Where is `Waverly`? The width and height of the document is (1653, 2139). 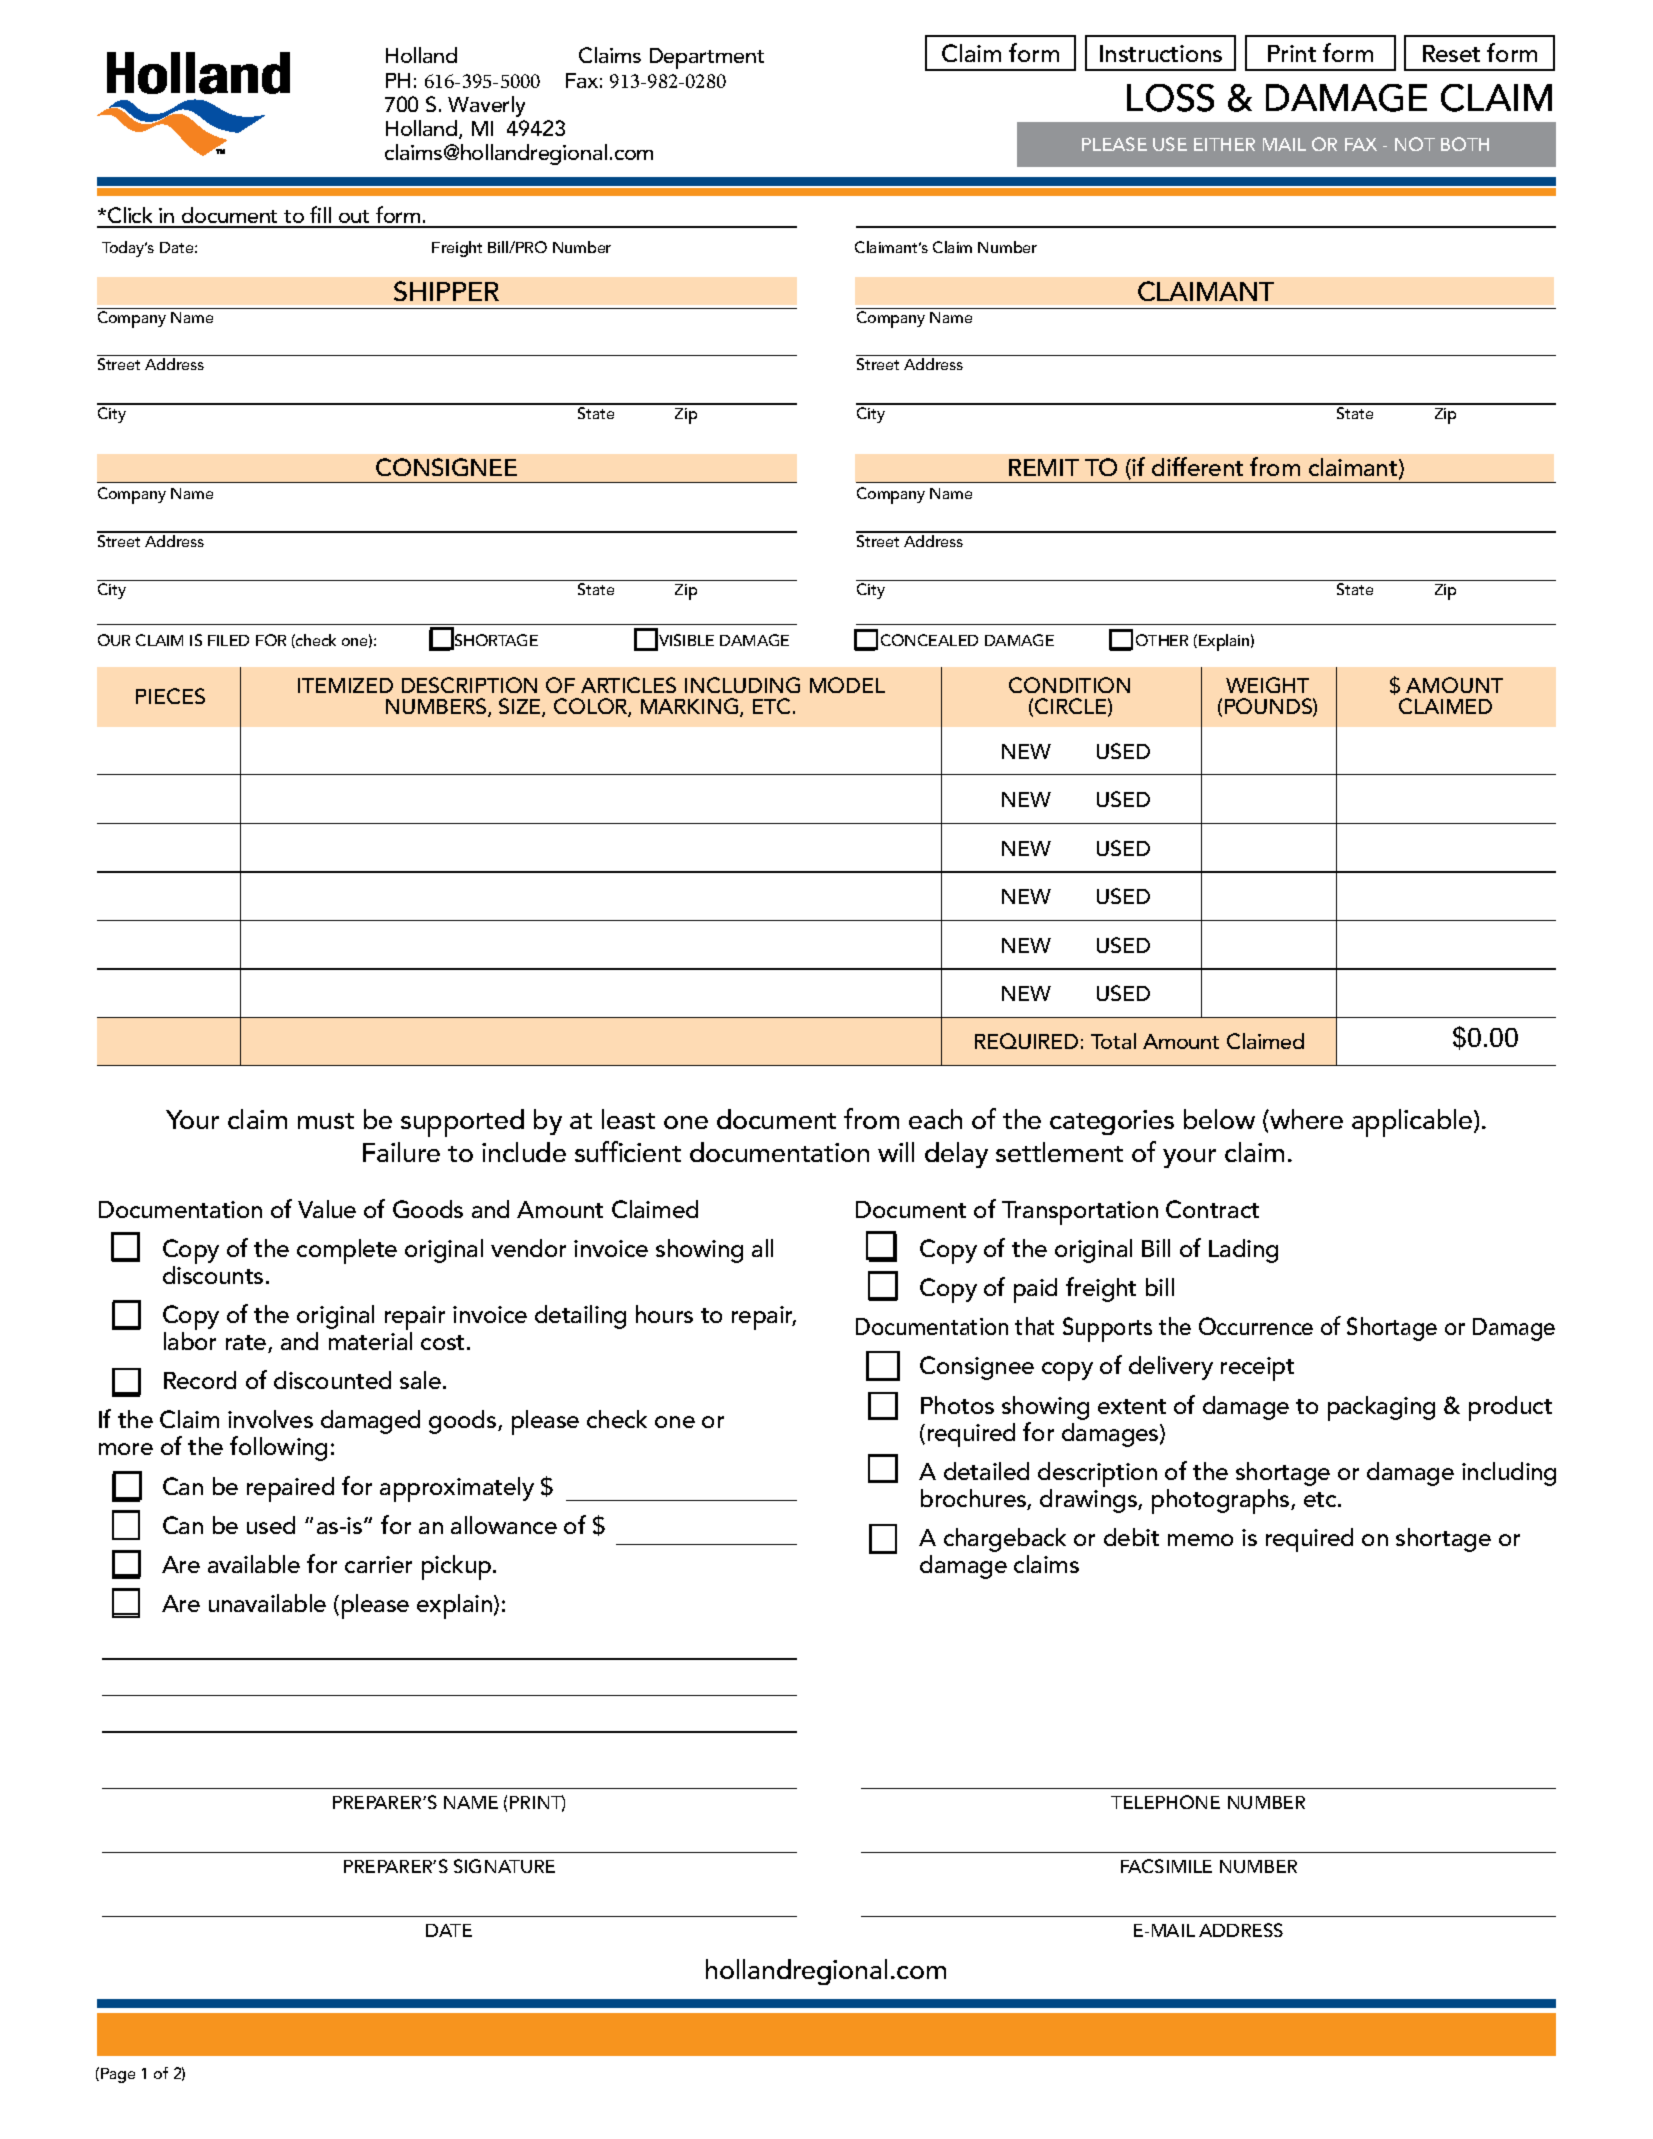 Waverly is located at coordinates (486, 106).
